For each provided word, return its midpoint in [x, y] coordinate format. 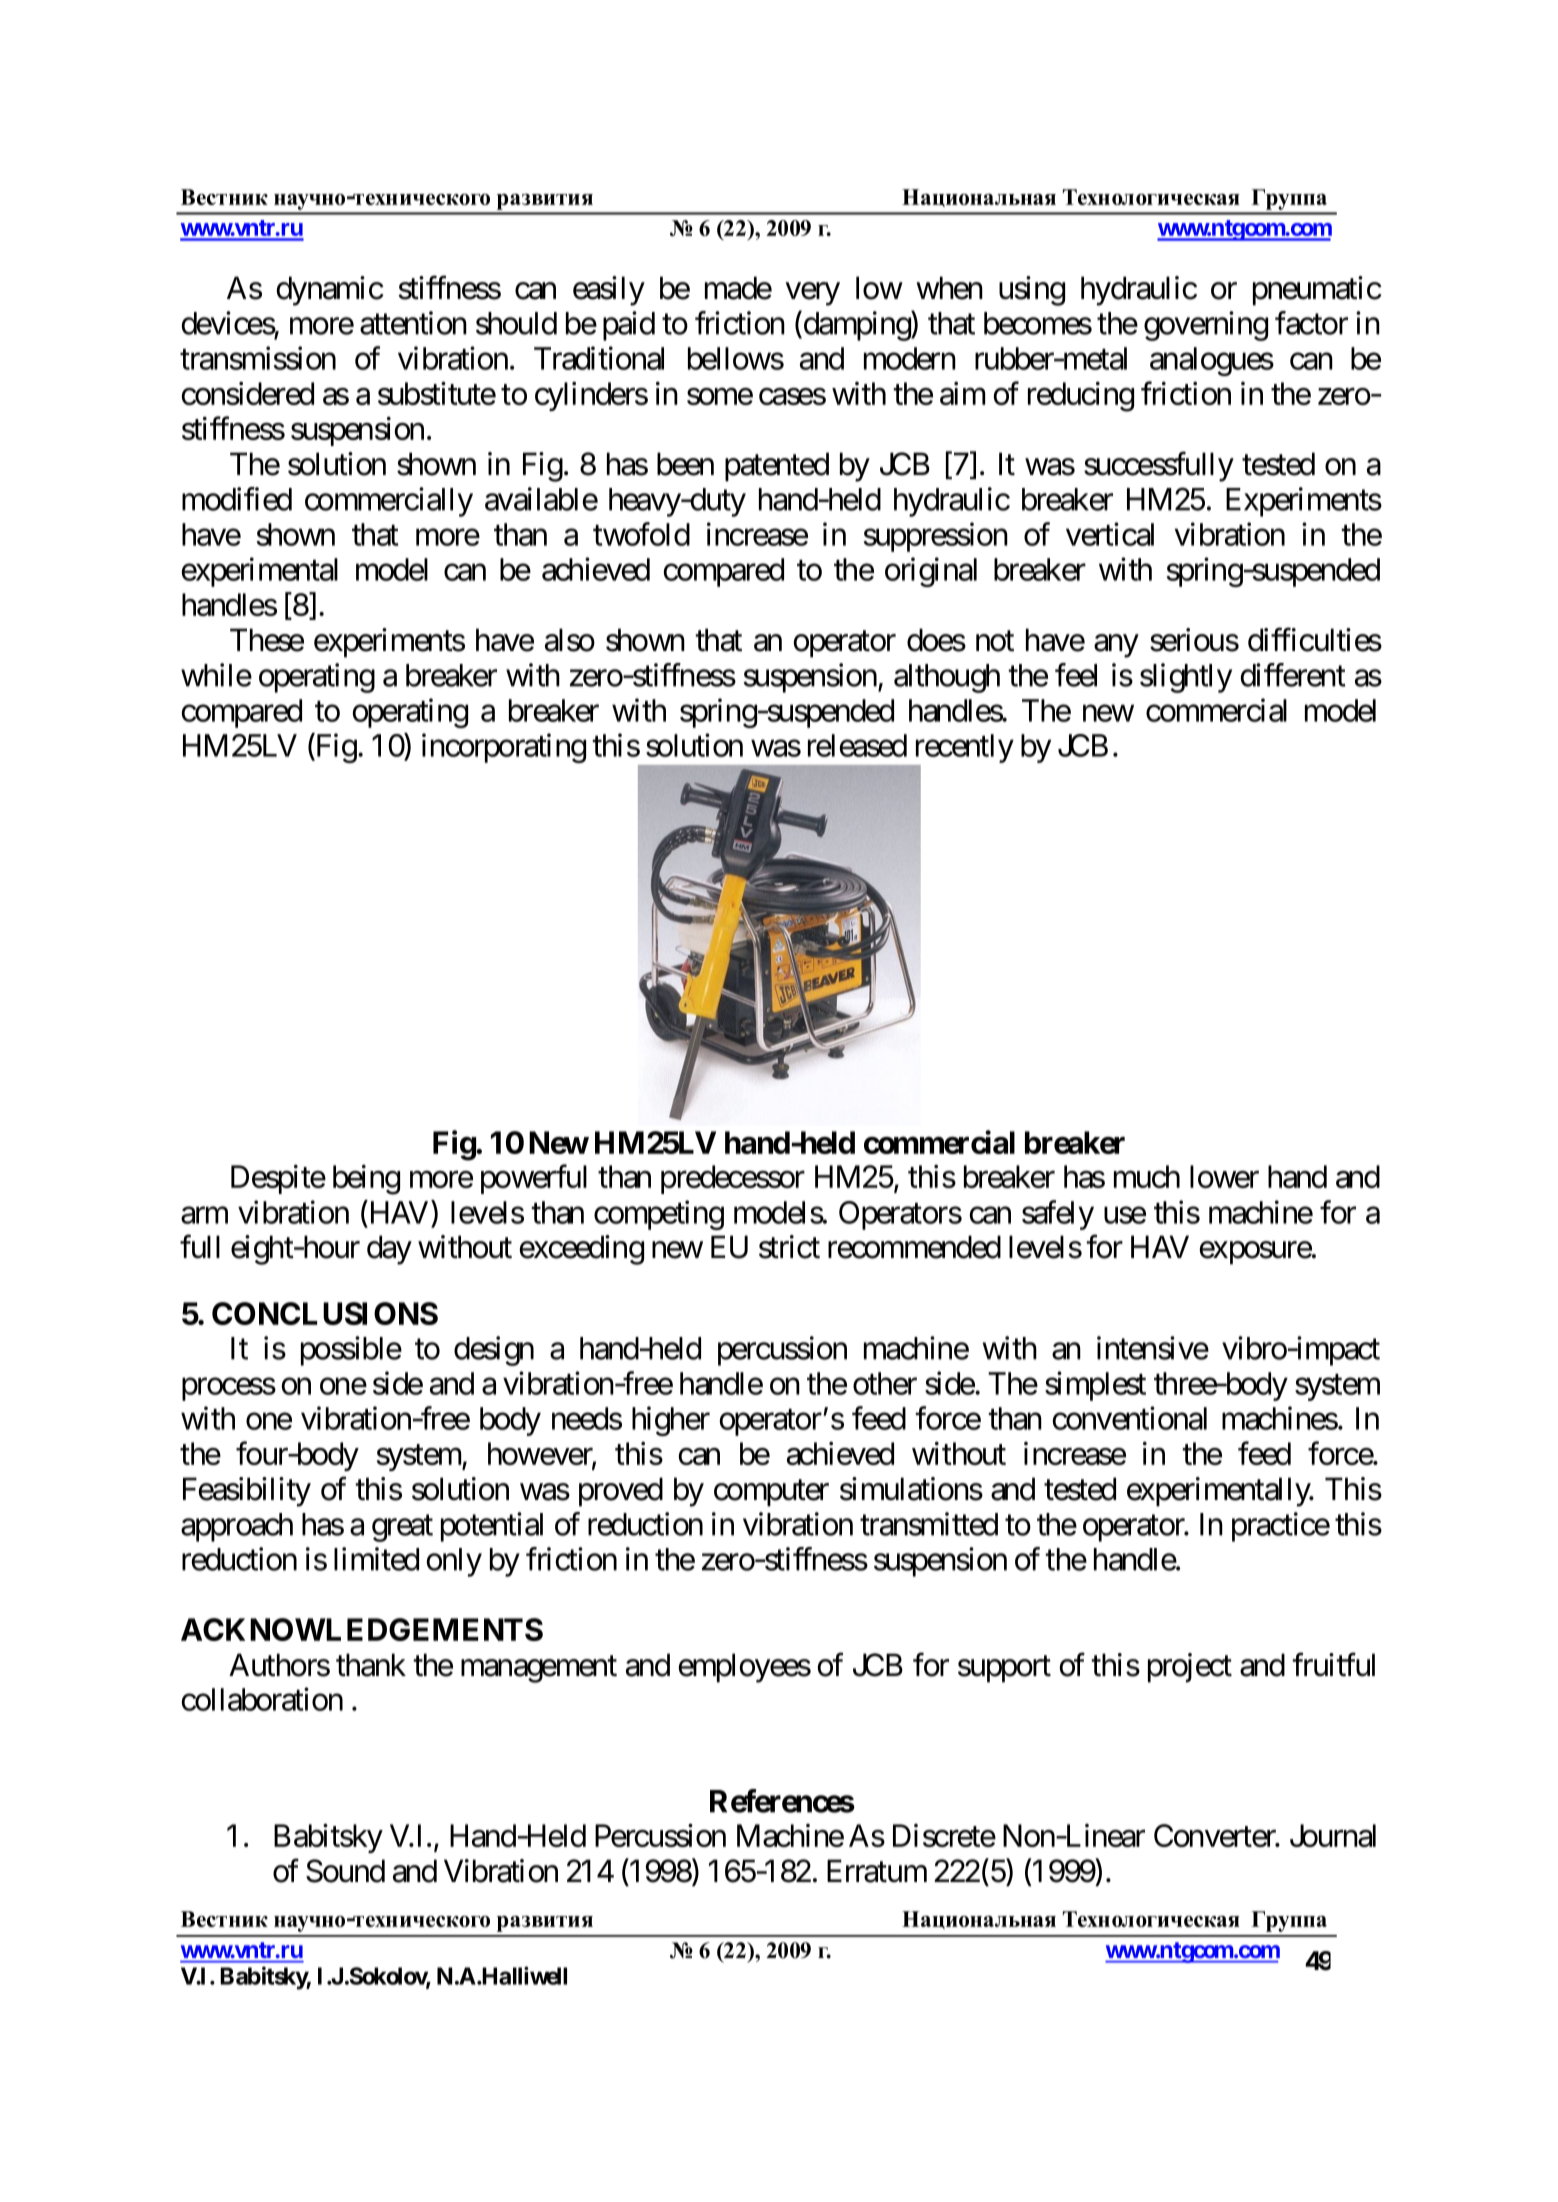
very [813, 294]
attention [413, 323]
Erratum [877, 1871]
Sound [345, 1871]
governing [1206, 326]
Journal [1333, 1835]
